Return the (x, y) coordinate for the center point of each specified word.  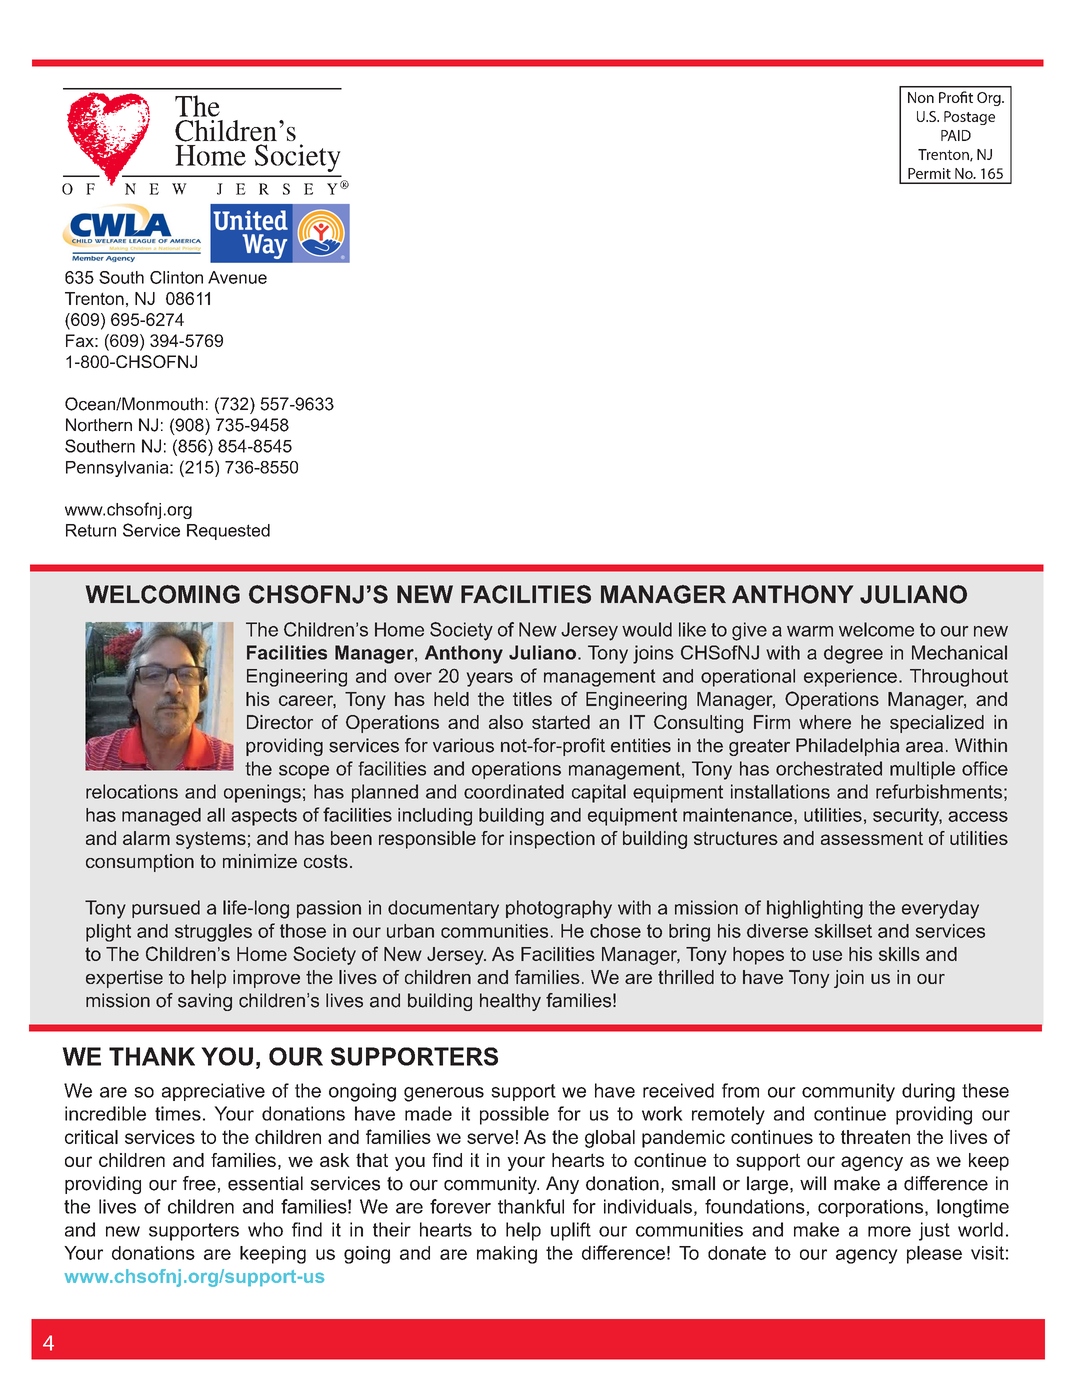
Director (280, 722)
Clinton (176, 277)
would (647, 629)
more (889, 1231)
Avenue (237, 277)
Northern (99, 425)
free (199, 1183)
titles (532, 699)
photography (559, 909)
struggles (213, 933)
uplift (571, 1231)
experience (850, 678)
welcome (876, 629)
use (827, 955)
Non (921, 97)
